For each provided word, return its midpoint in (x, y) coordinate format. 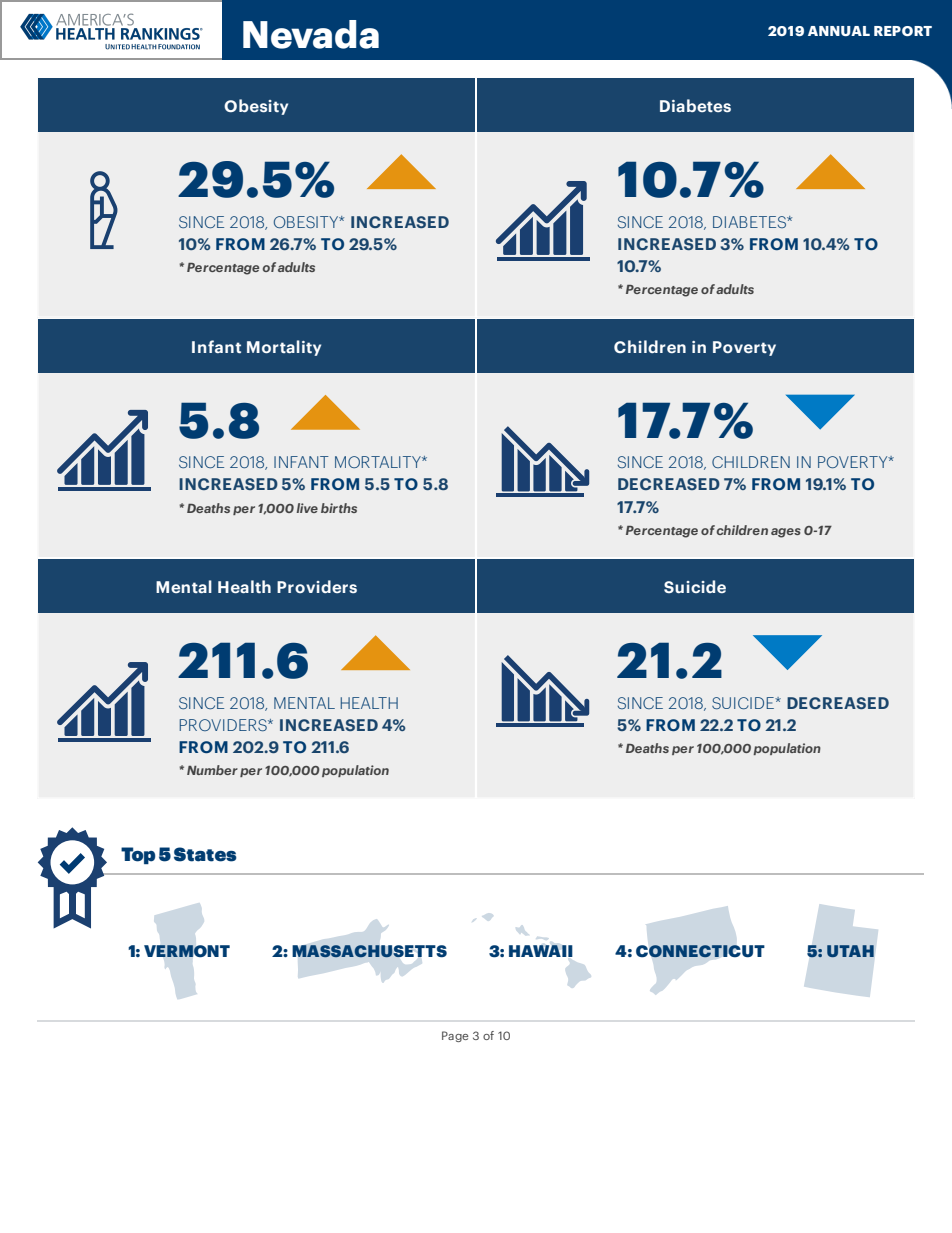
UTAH (850, 951)
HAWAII (541, 951)
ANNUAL (839, 31)
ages (786, 533)
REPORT (903, 31)
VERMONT (187, 951)
